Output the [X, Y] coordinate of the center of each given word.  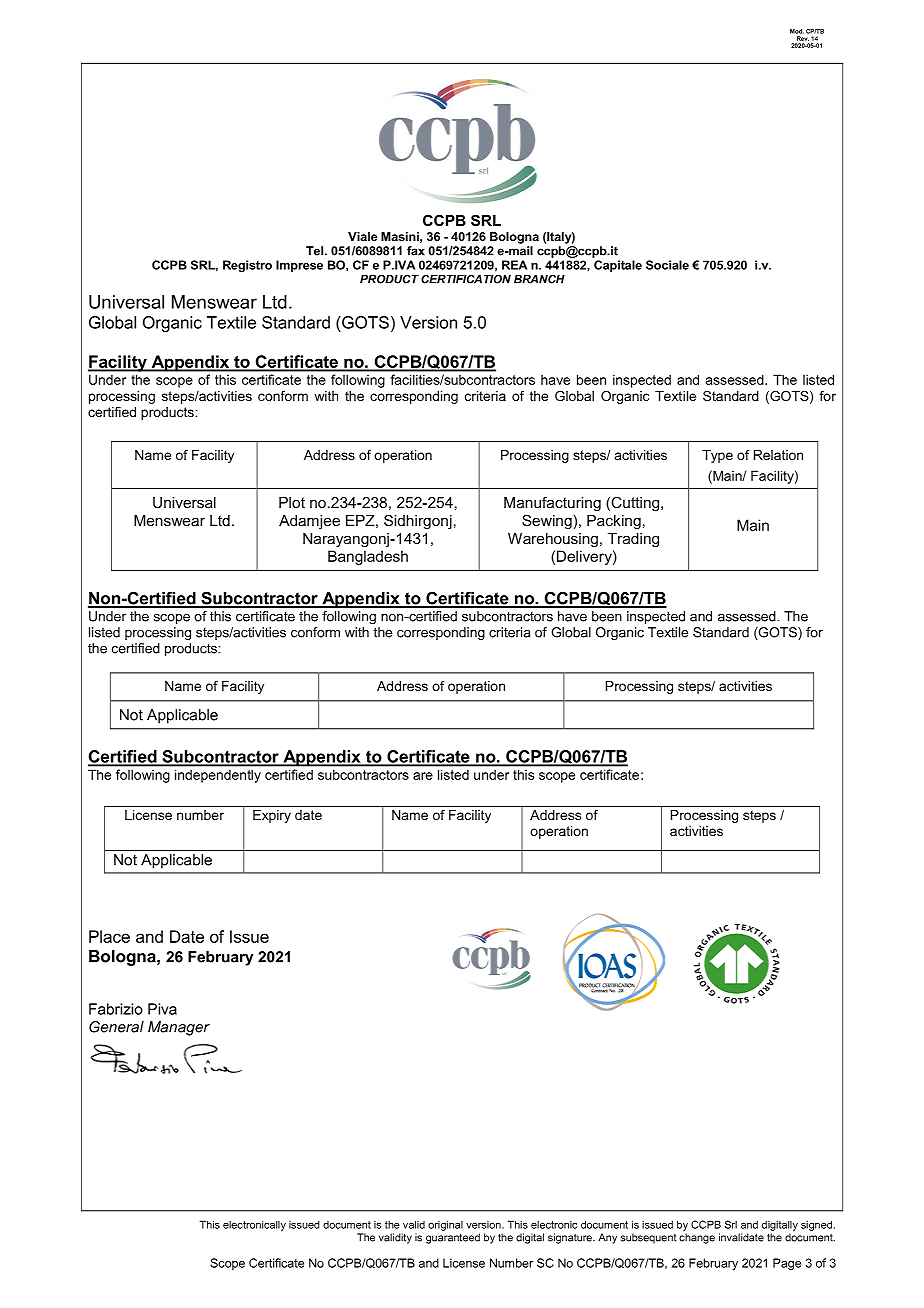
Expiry [272, 816]
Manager [179, 1028]
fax [416, 251]
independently [218, 776]
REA [514, 265]
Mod [797, 31]
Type [717, 456]
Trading [633, 540]
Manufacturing [552, 504]
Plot [292, 502]
